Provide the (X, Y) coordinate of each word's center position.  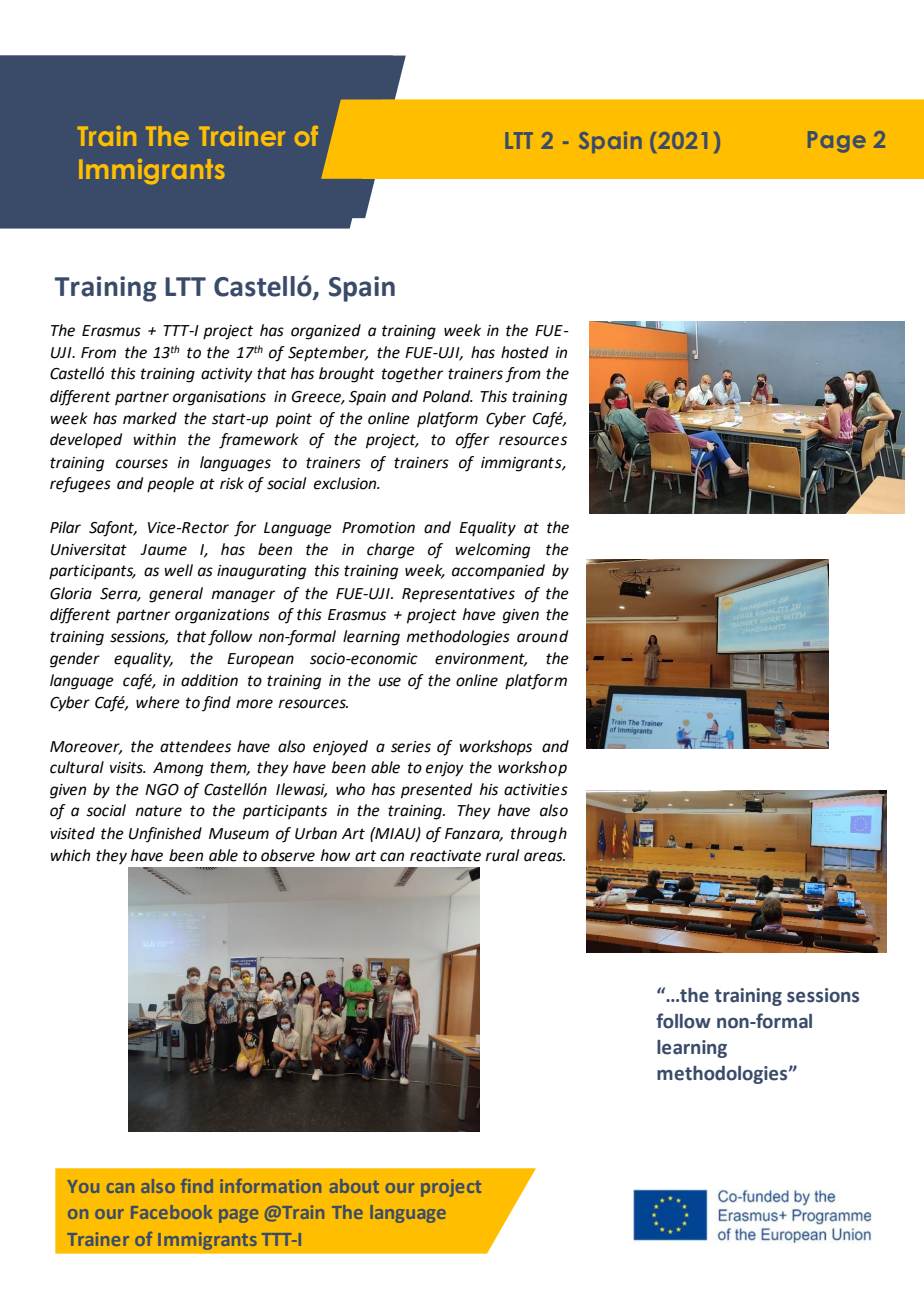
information (270, 1186)
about (354, 1186)
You (83, 1186)
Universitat (89, 550)
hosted (525, 352)
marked (150, 418)
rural (502, 855)
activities (536, 790)
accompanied (498, 571)
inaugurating (261, 572)
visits (127, 768)
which (70, 855)
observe (288, 855)
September (328, 354)
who (350, 789)
